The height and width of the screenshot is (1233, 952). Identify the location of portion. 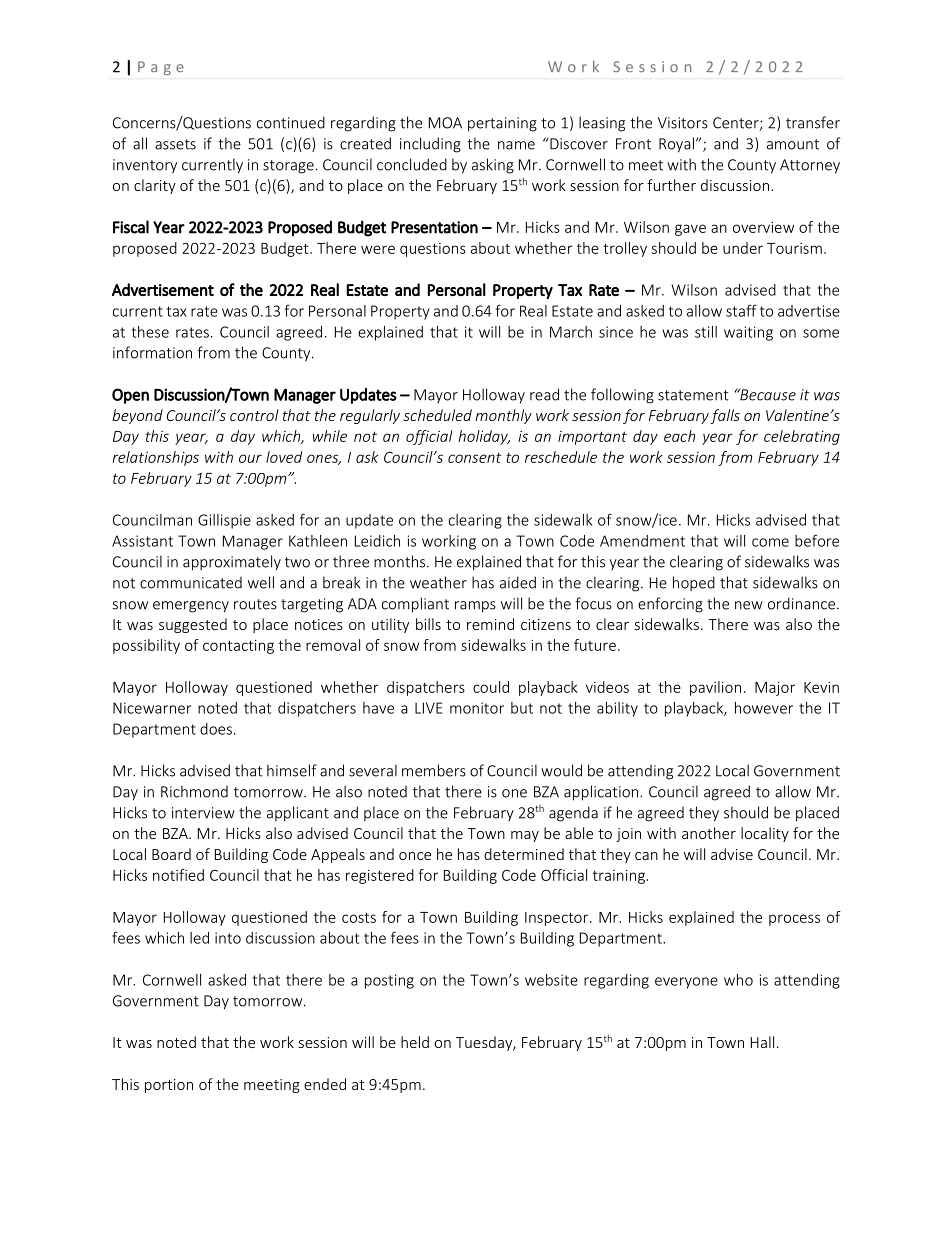
(169, 1086).
